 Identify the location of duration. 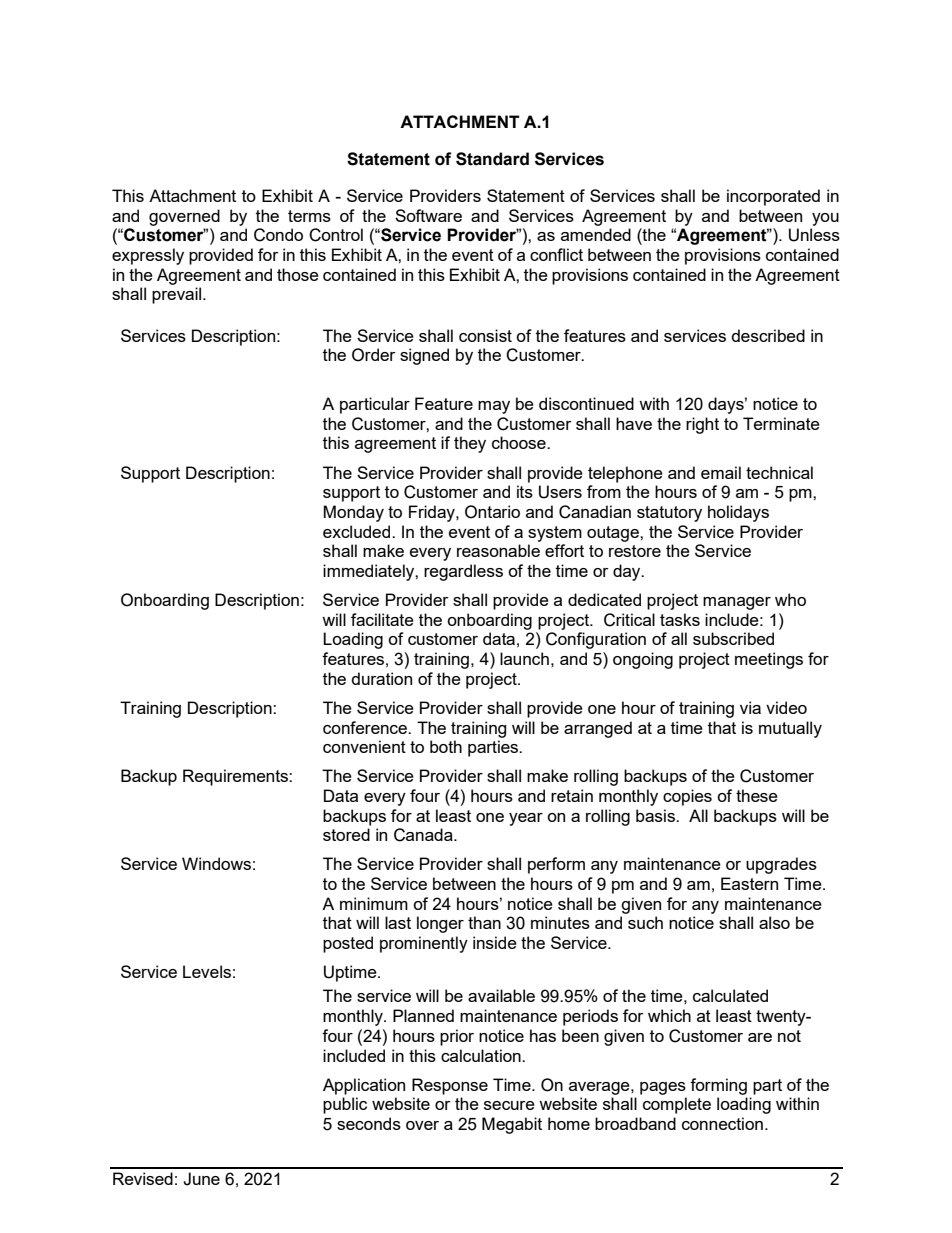
(381, 678).
